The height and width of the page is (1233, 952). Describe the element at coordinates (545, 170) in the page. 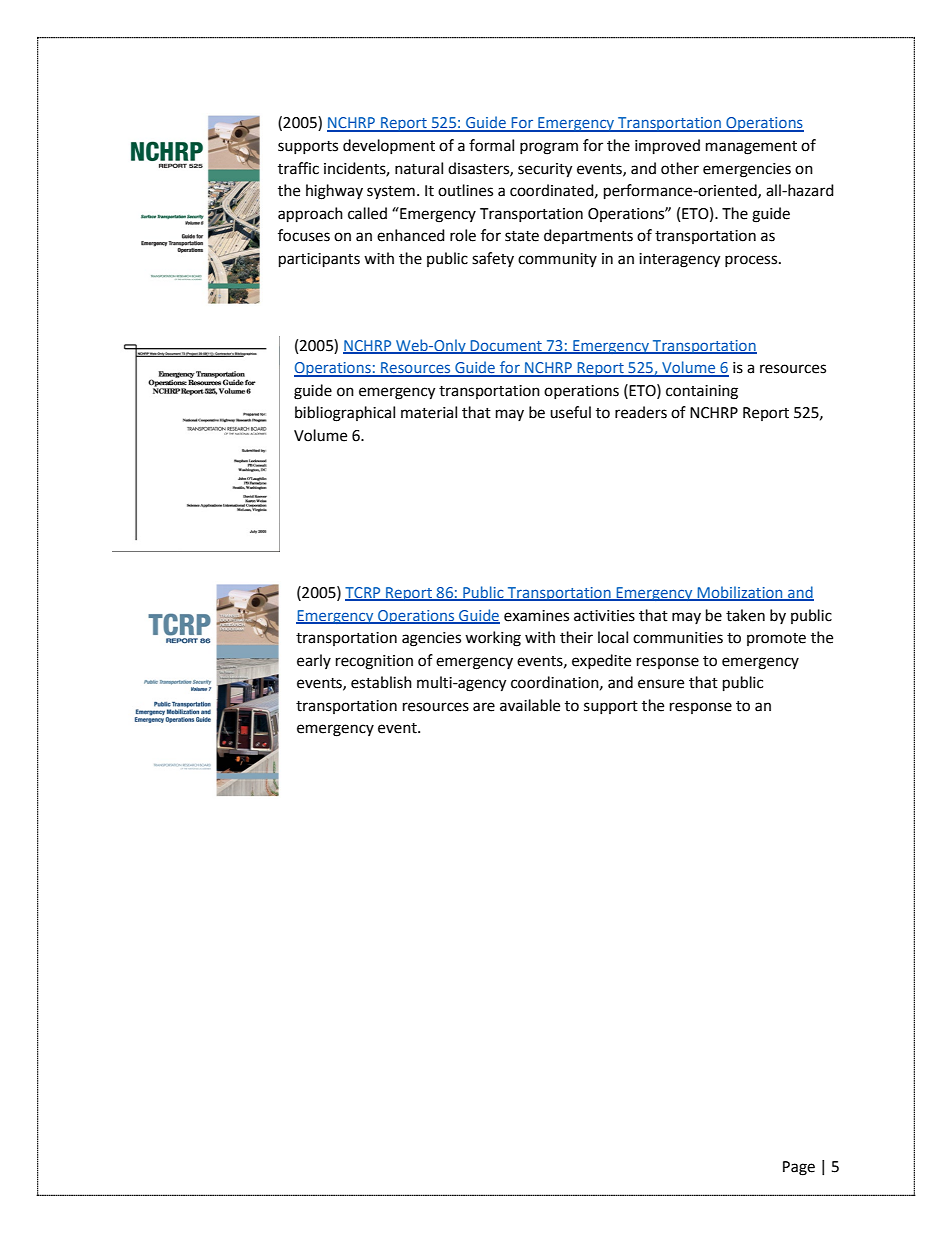

I see `security` at that location.
